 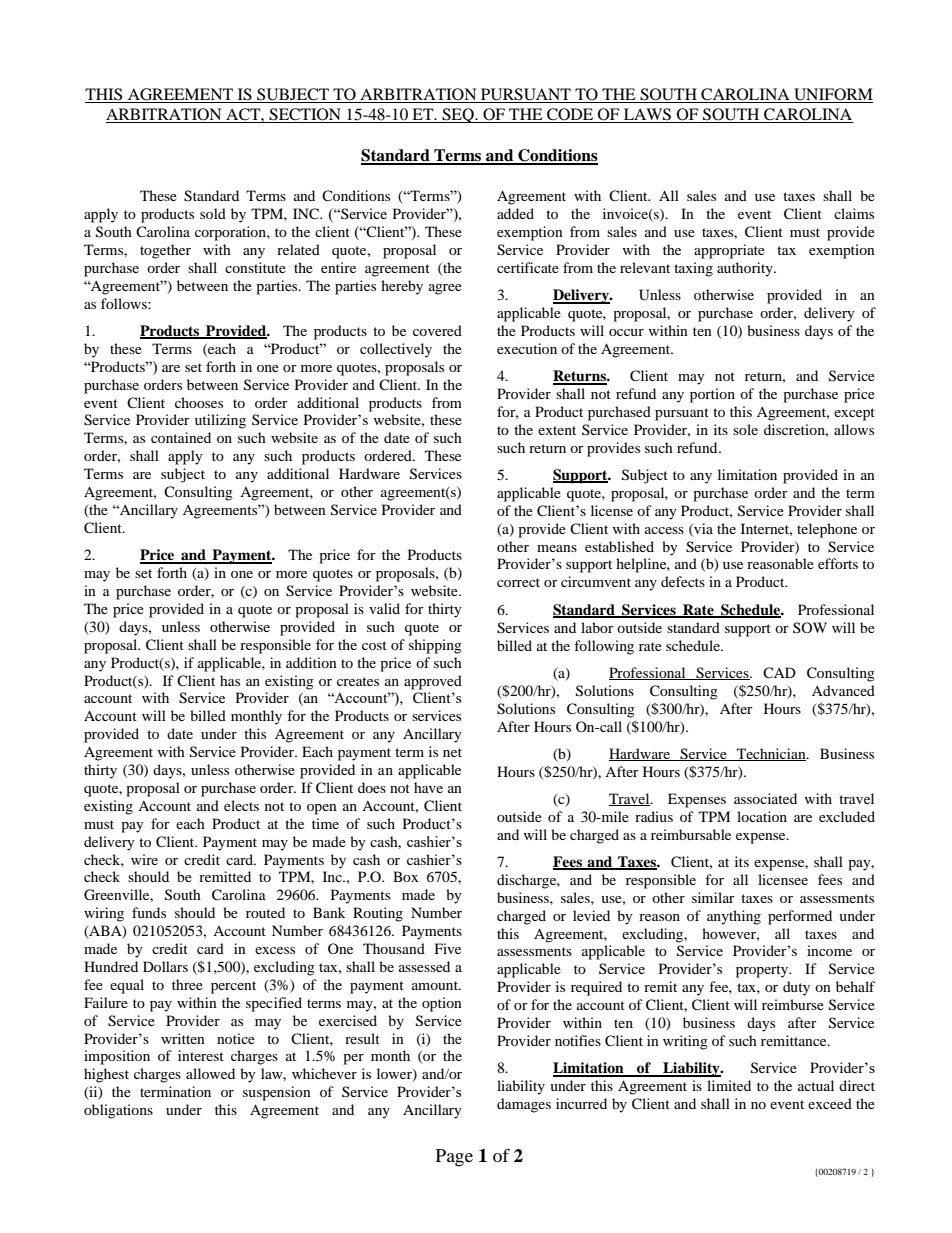 What do you see at coordinates (810, 627) in the image?
I see `SOW` at bounding box center [810, 627].
